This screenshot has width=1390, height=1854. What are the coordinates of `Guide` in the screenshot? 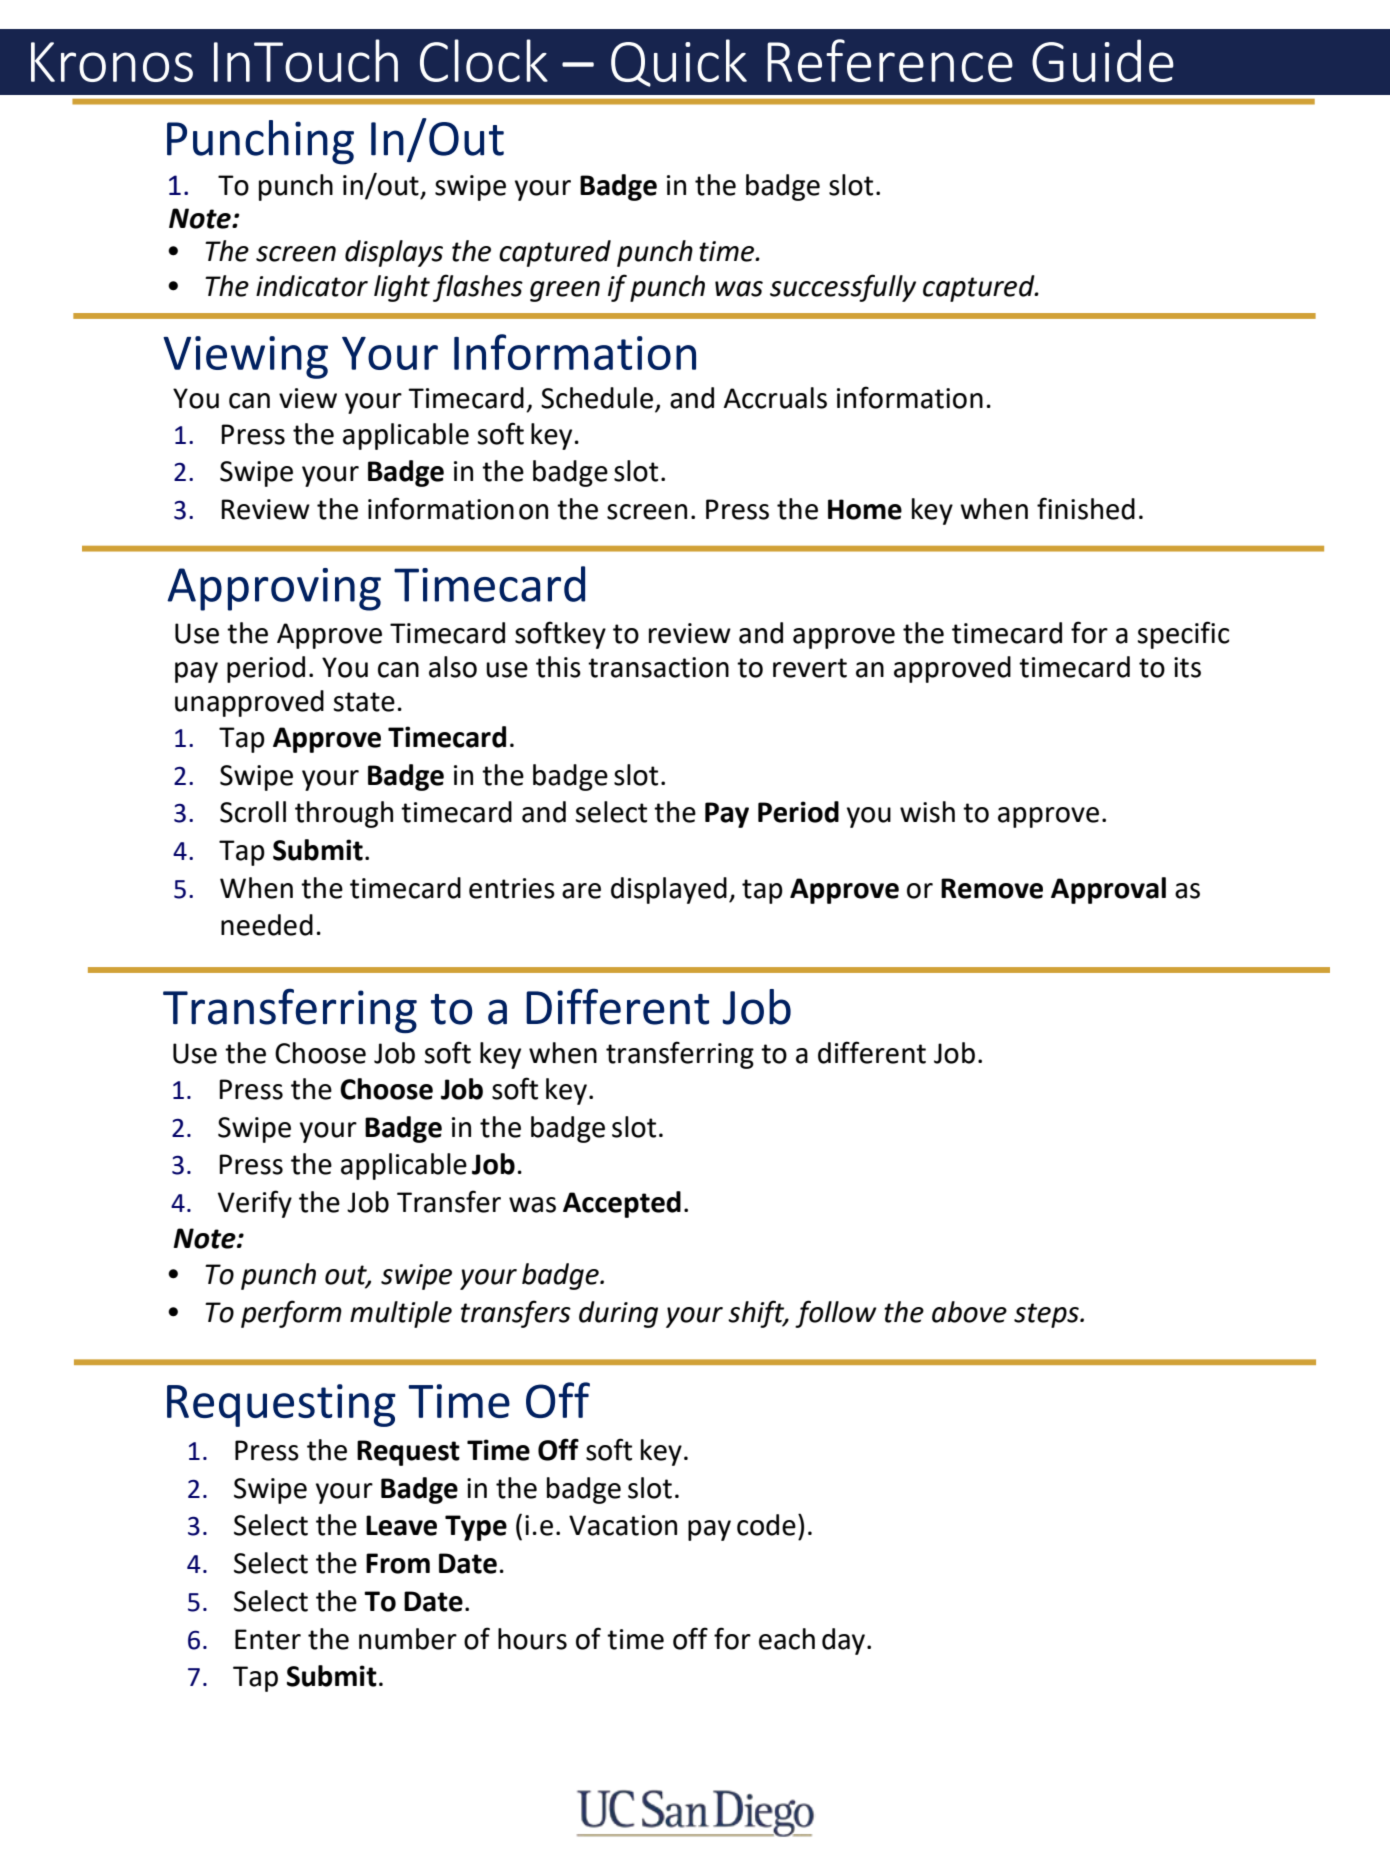 It's located at (1103, 60).
